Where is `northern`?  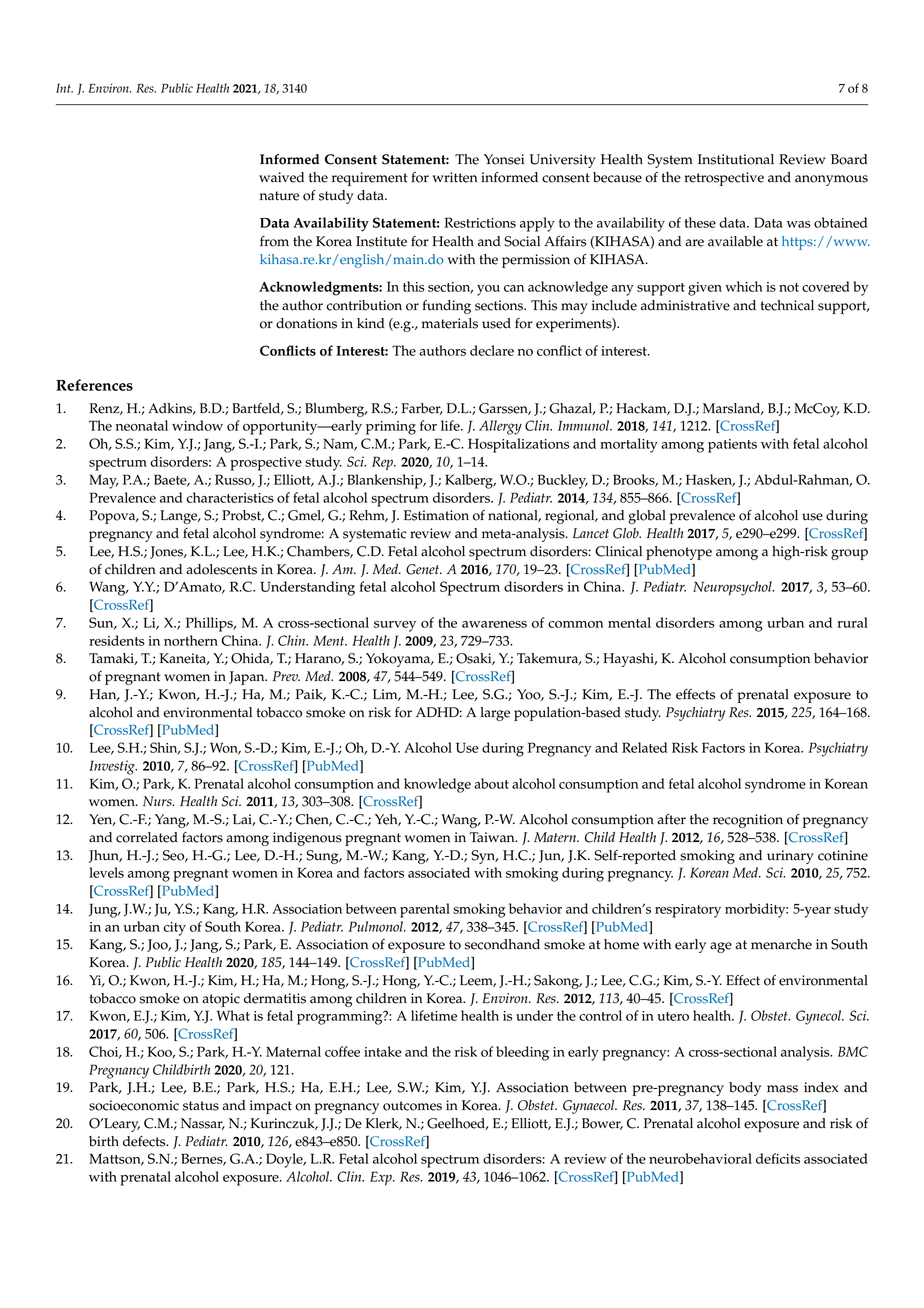 northern is located at coordinates (191, 640).
